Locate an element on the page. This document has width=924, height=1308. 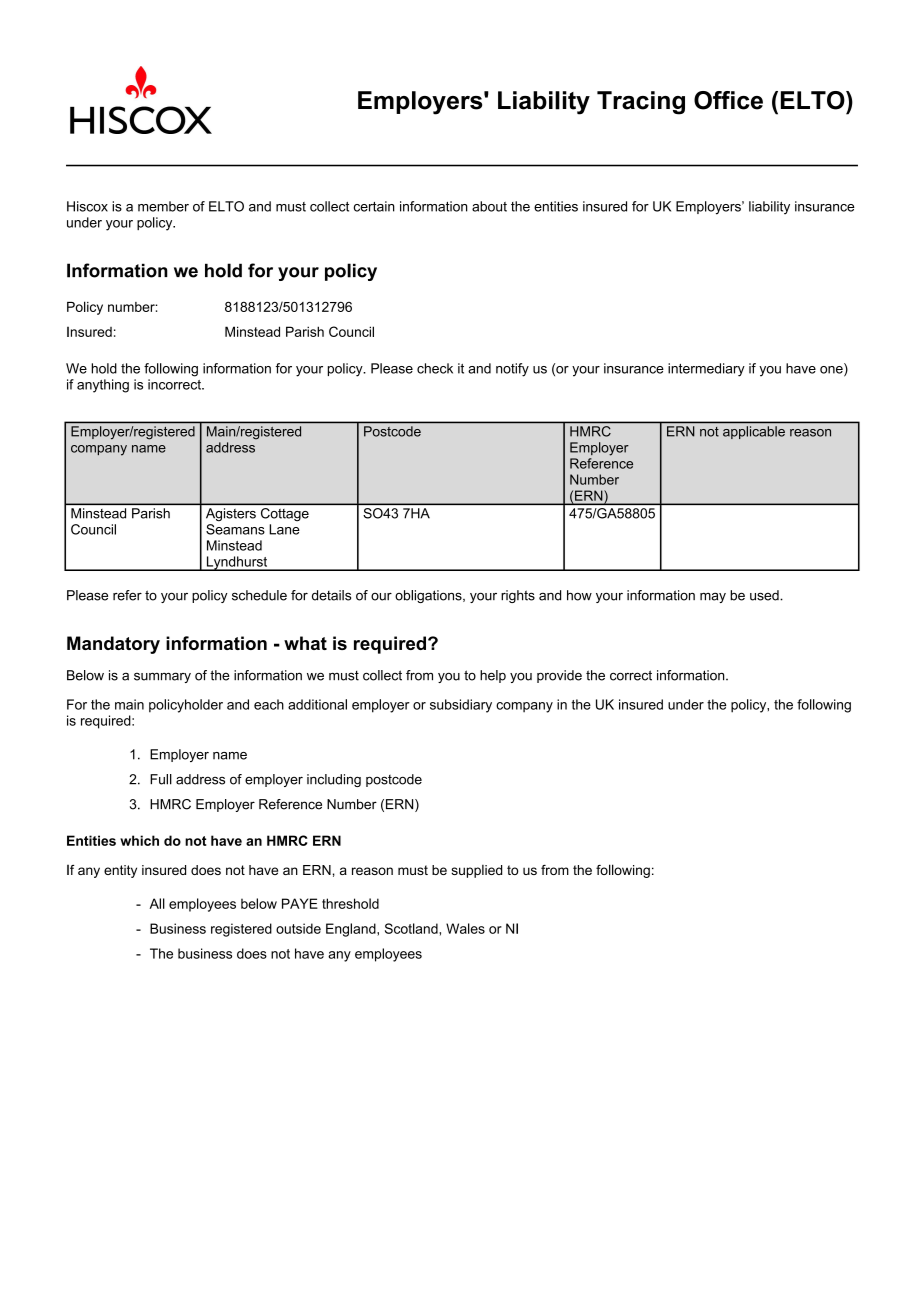
check is located at coordinates (435, 368).
